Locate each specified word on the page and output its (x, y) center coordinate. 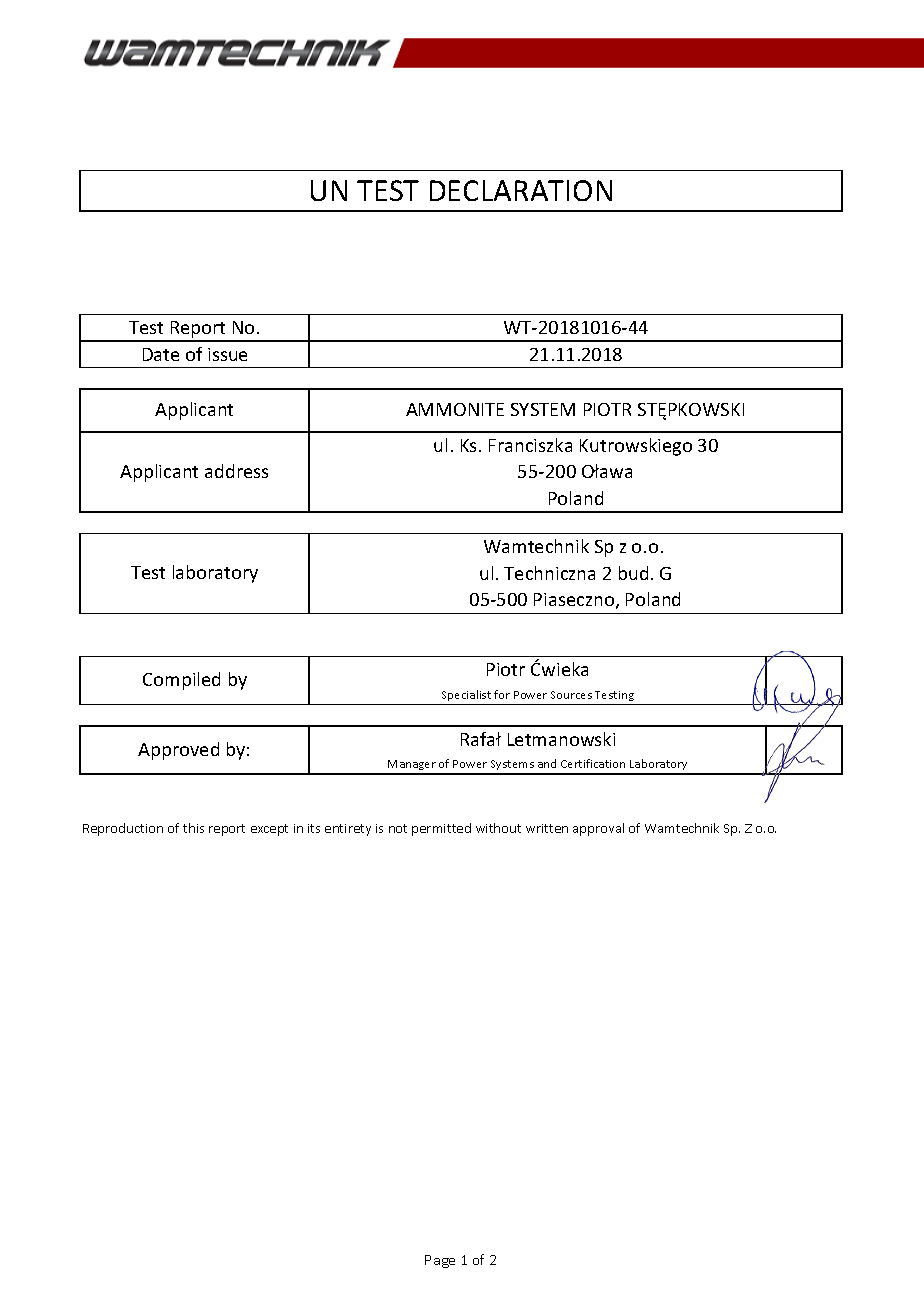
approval (598, 829)
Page (440, 1261)
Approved (178, 751)
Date (161, 354)
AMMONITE (455, 409)
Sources (571, 695)
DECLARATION (521, 190)
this (193, 828)
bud (633, 573)
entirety (348, 830)
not (398, 828)
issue (227, 354)
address (236, 471)
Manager (412, 767)
